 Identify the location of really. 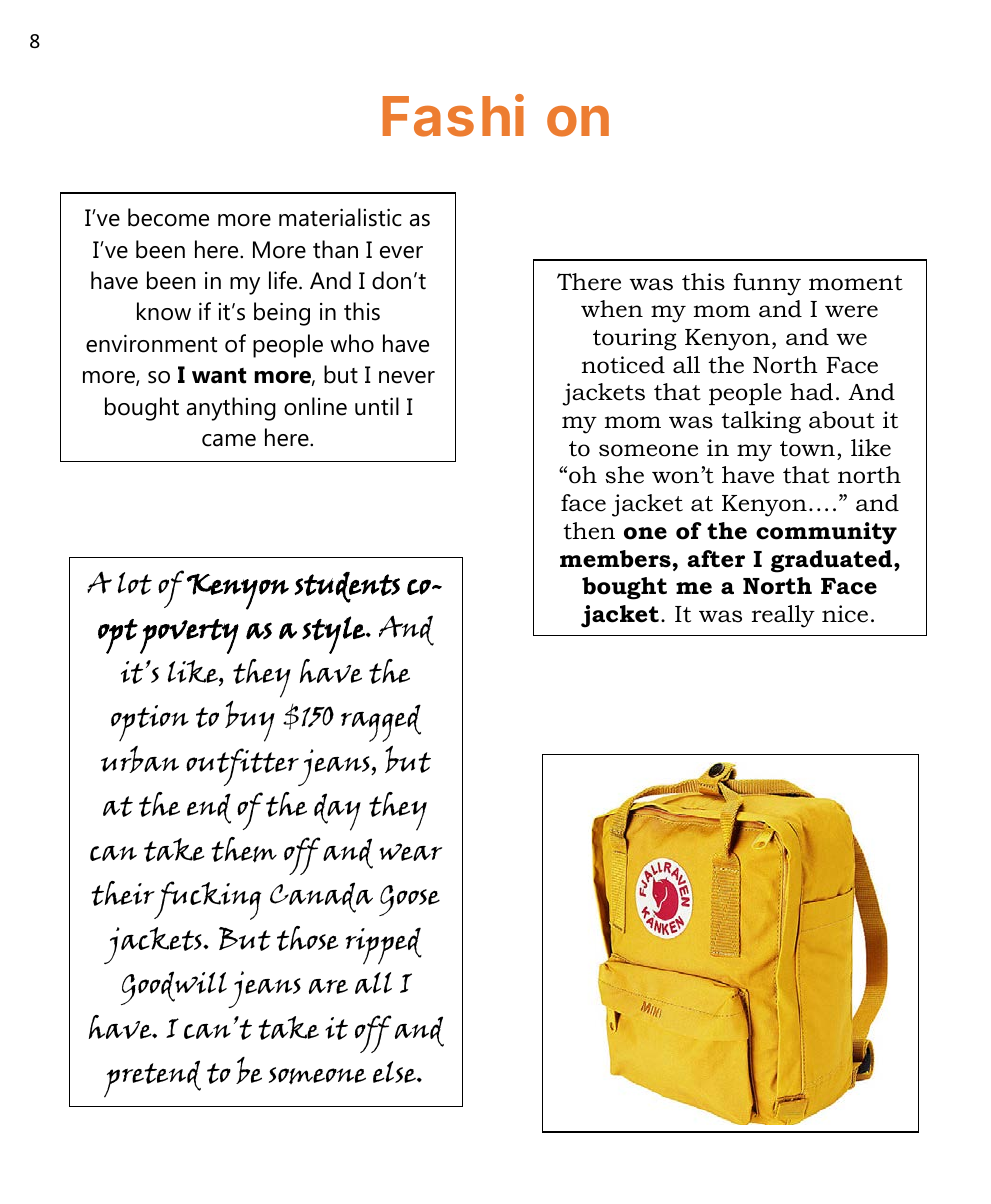
(783, 616).
